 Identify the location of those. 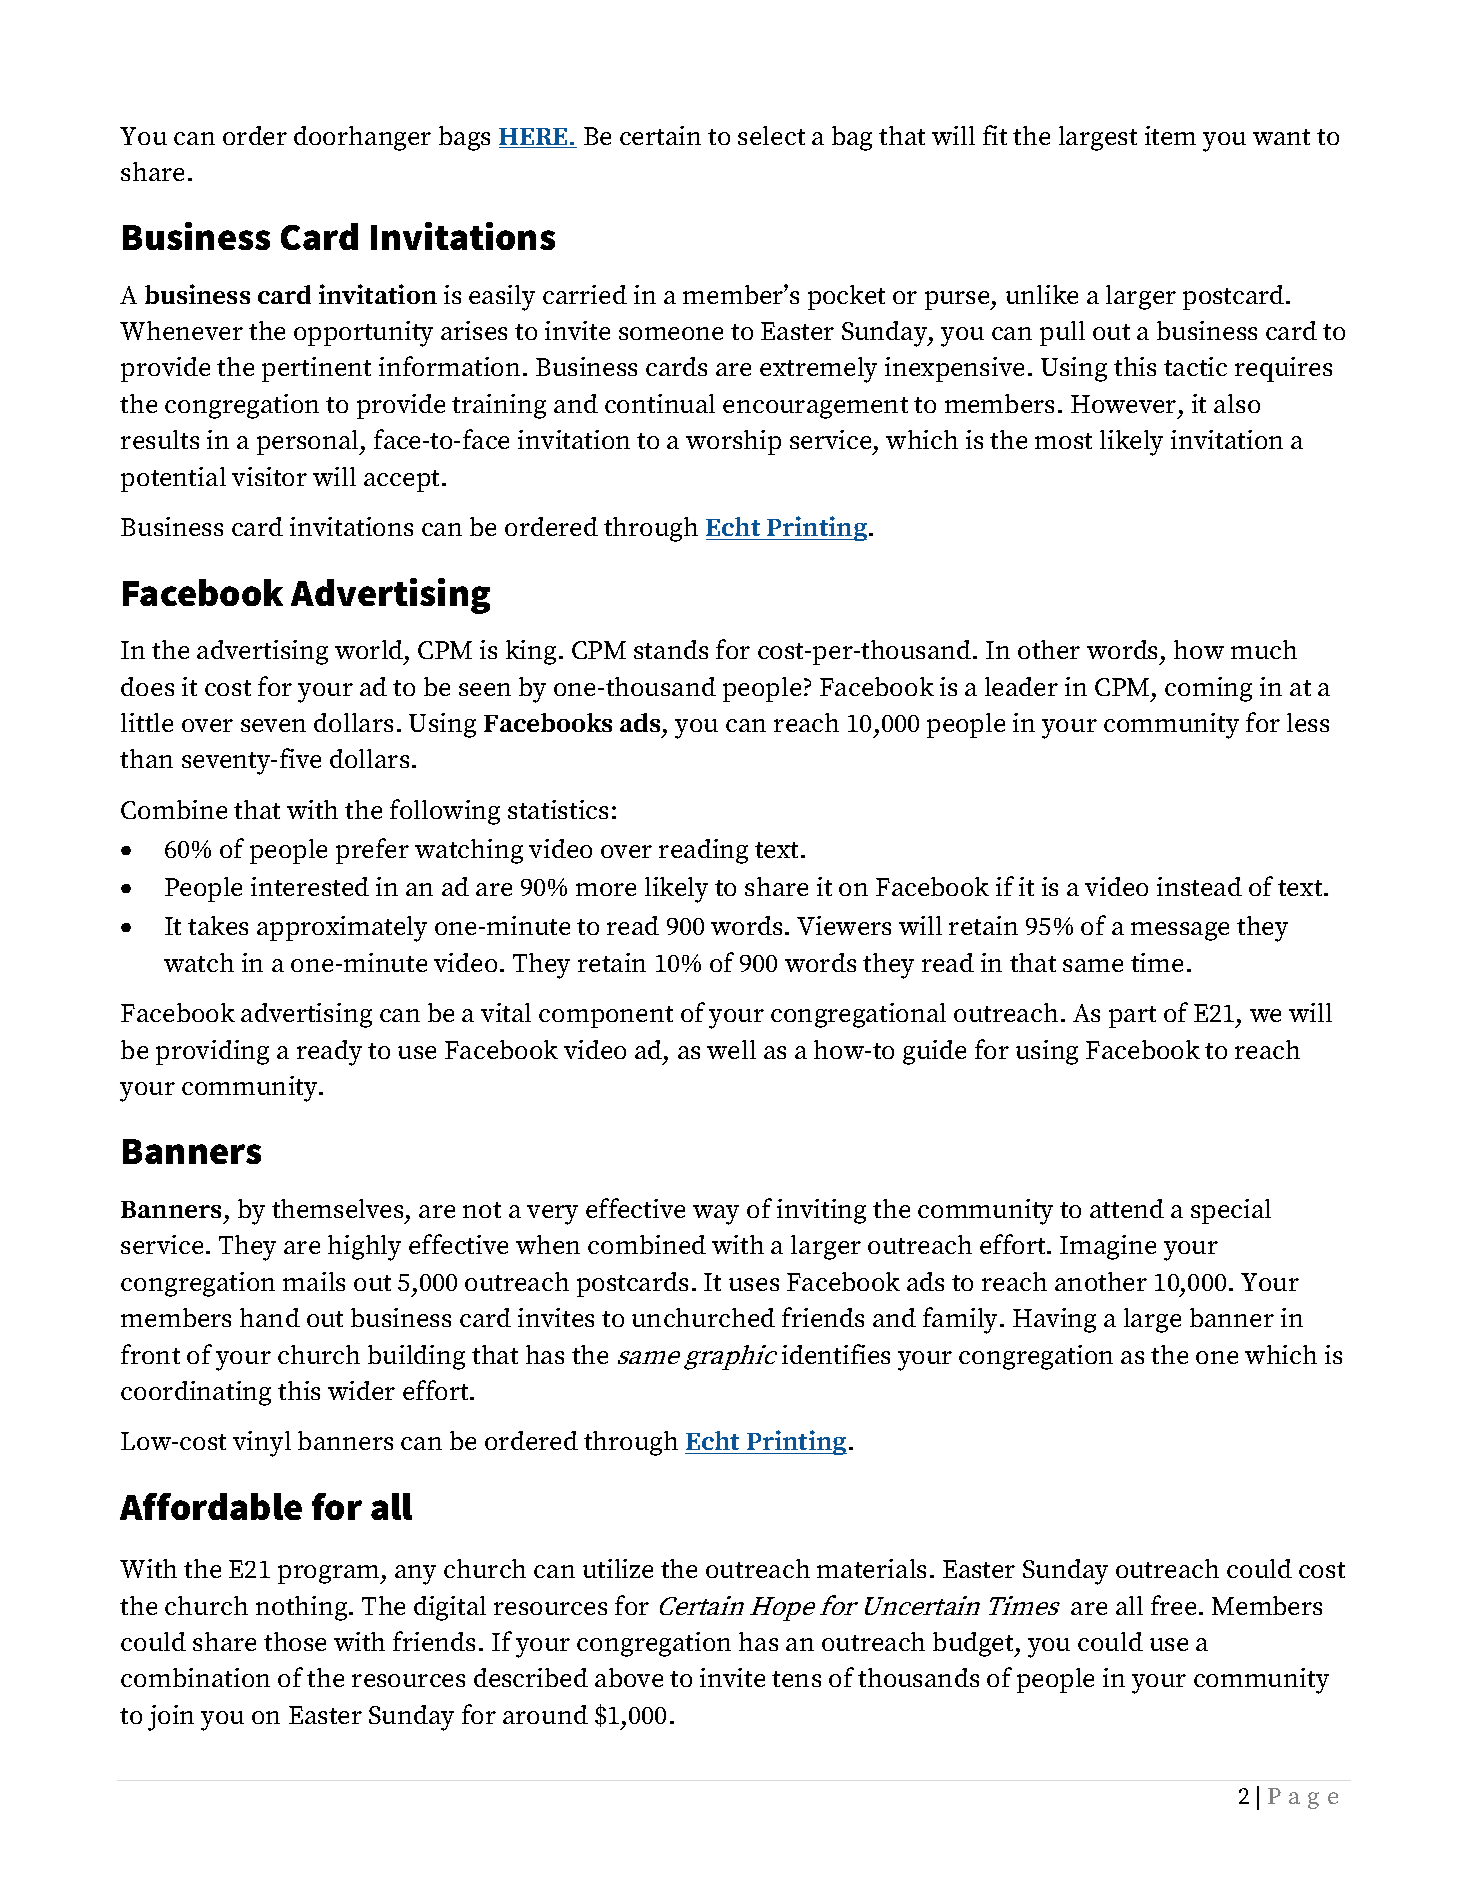
(295, 1641).
